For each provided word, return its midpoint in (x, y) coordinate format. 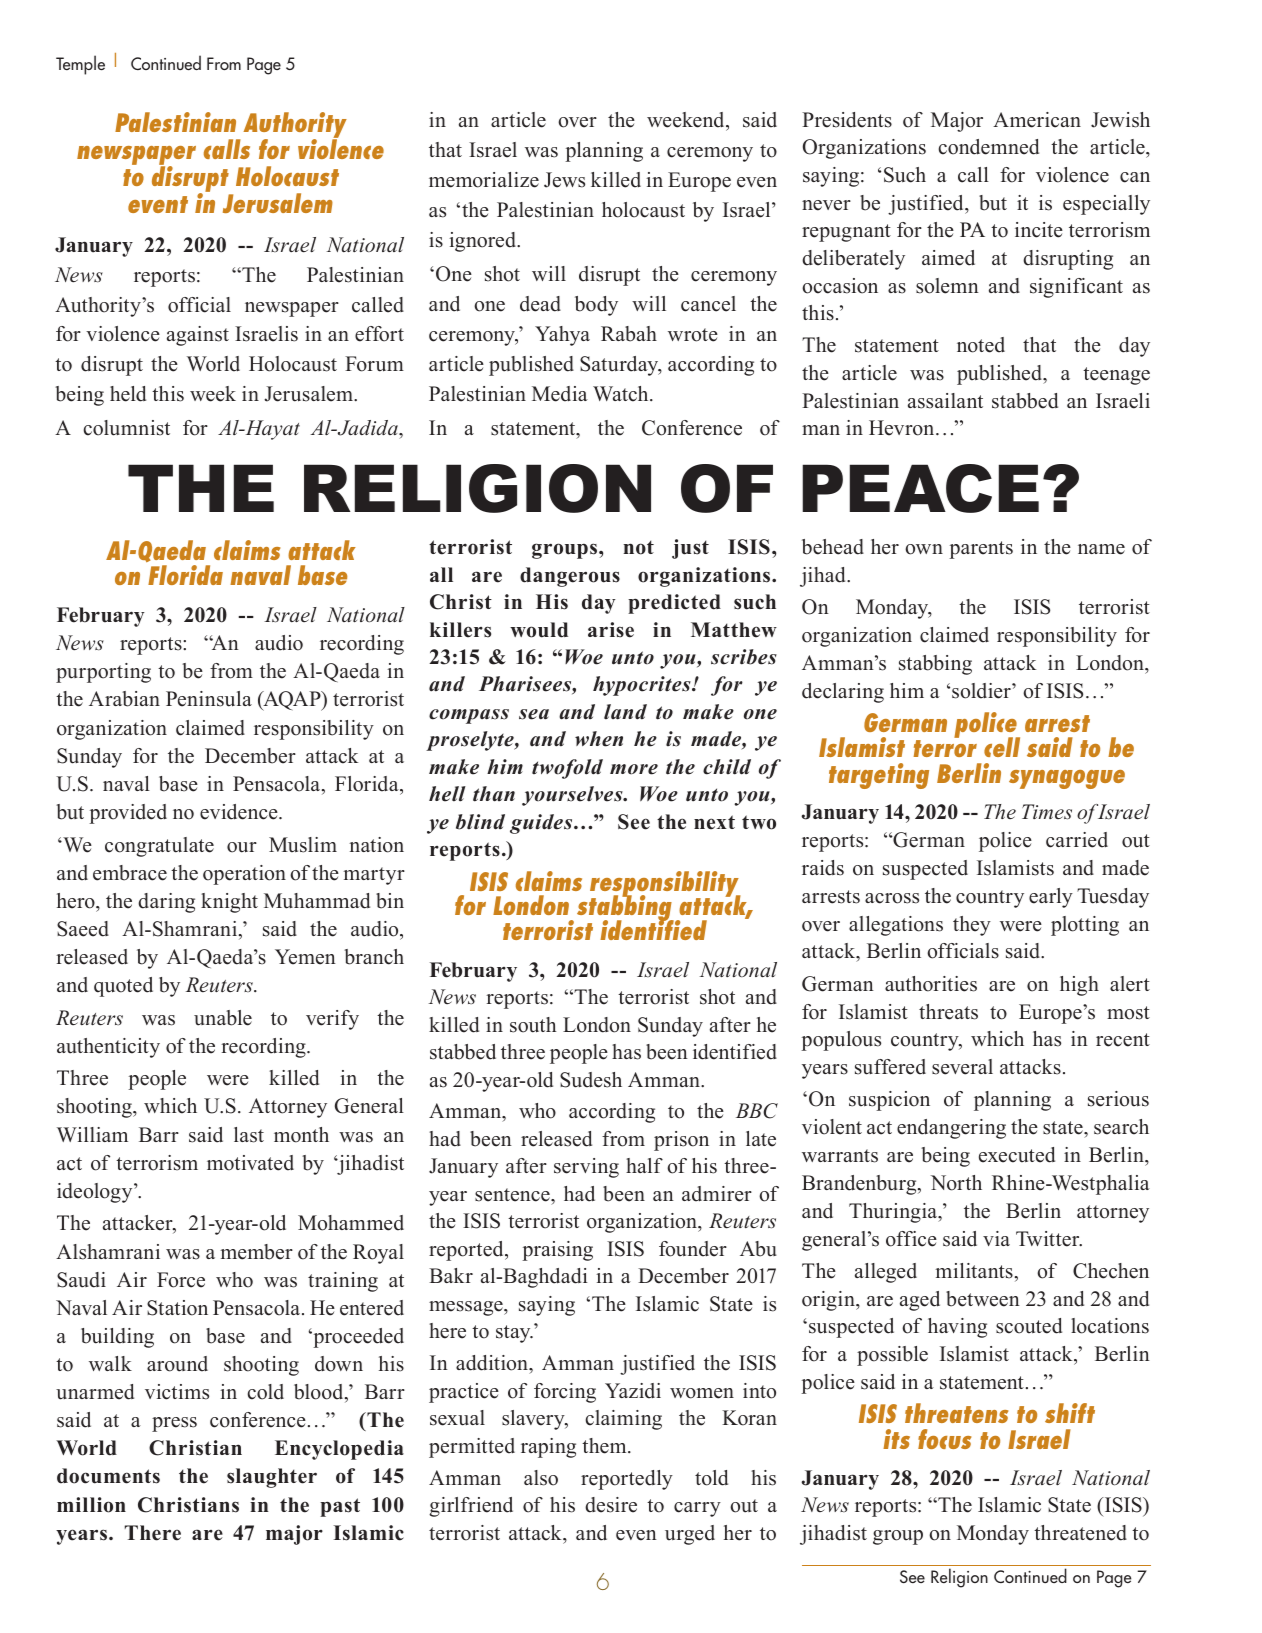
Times (1047, 812)
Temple (80, 65)
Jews (564, 180)
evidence (240, 812)
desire (611, 1505)
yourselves (573, 796)
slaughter (272, 1478)
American (1037, 120)
